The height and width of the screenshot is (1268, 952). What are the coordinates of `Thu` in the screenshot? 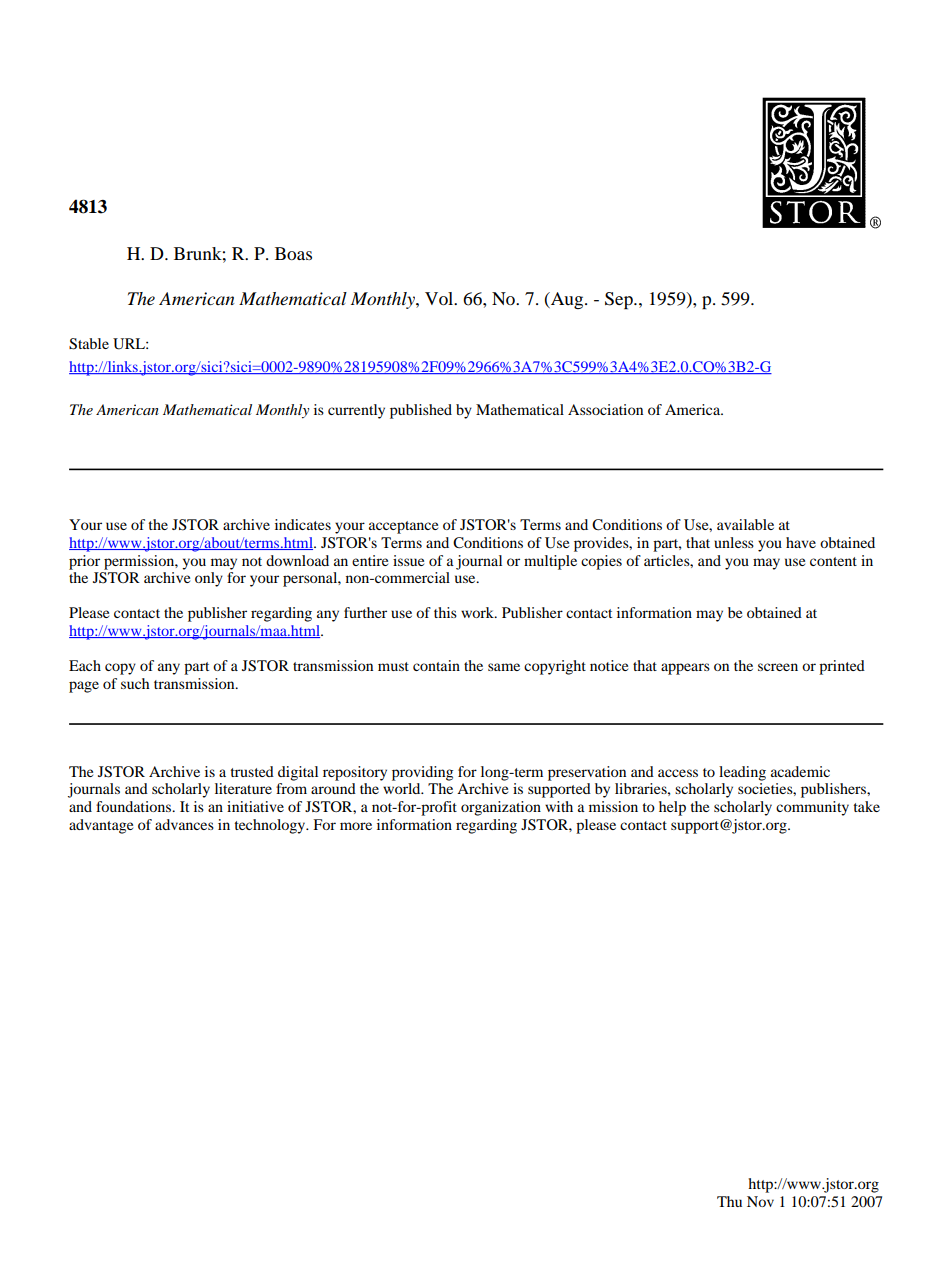 It's located at (729, 1201).
